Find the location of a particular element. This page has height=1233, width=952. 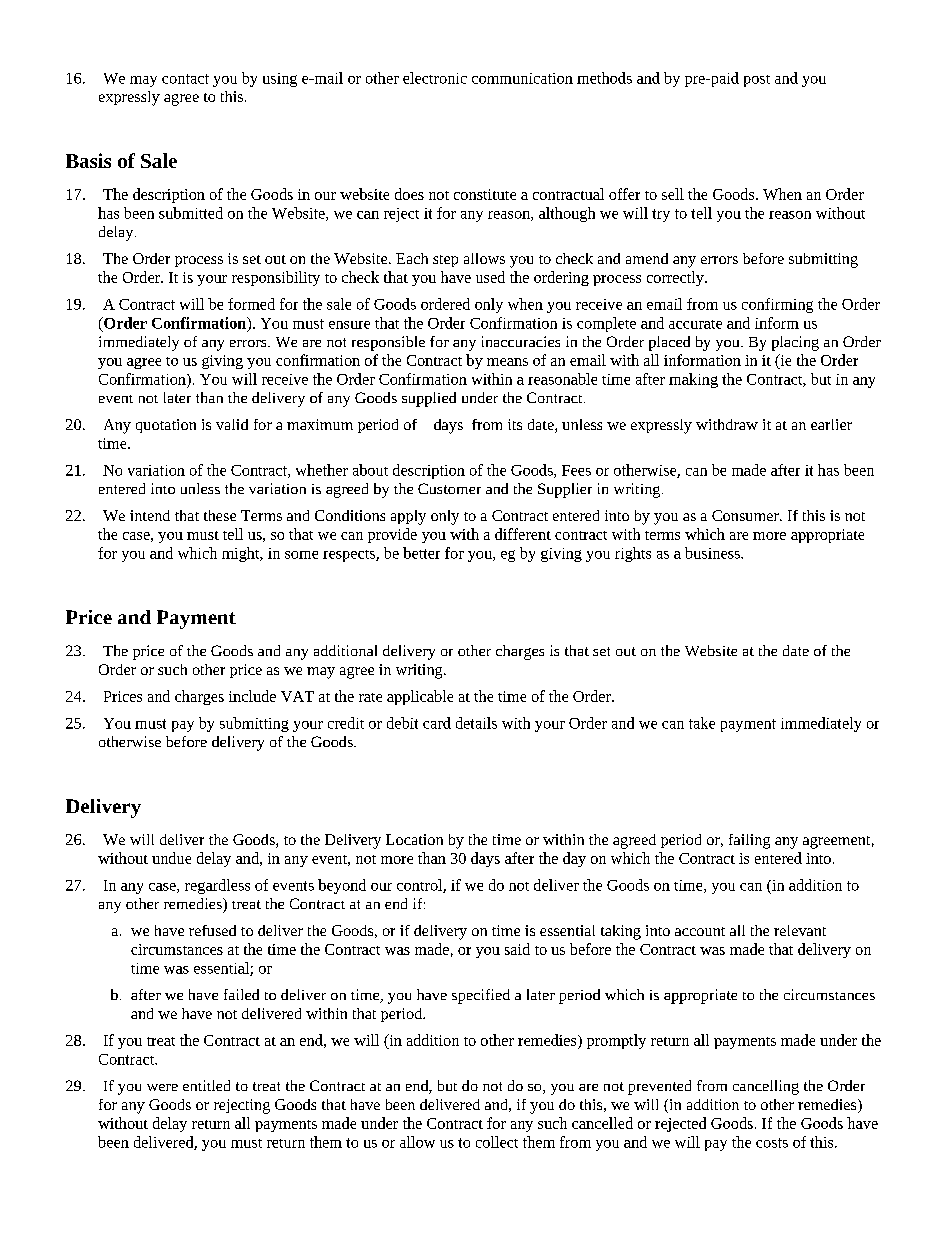

were is located at coordinates (162, 1087).
